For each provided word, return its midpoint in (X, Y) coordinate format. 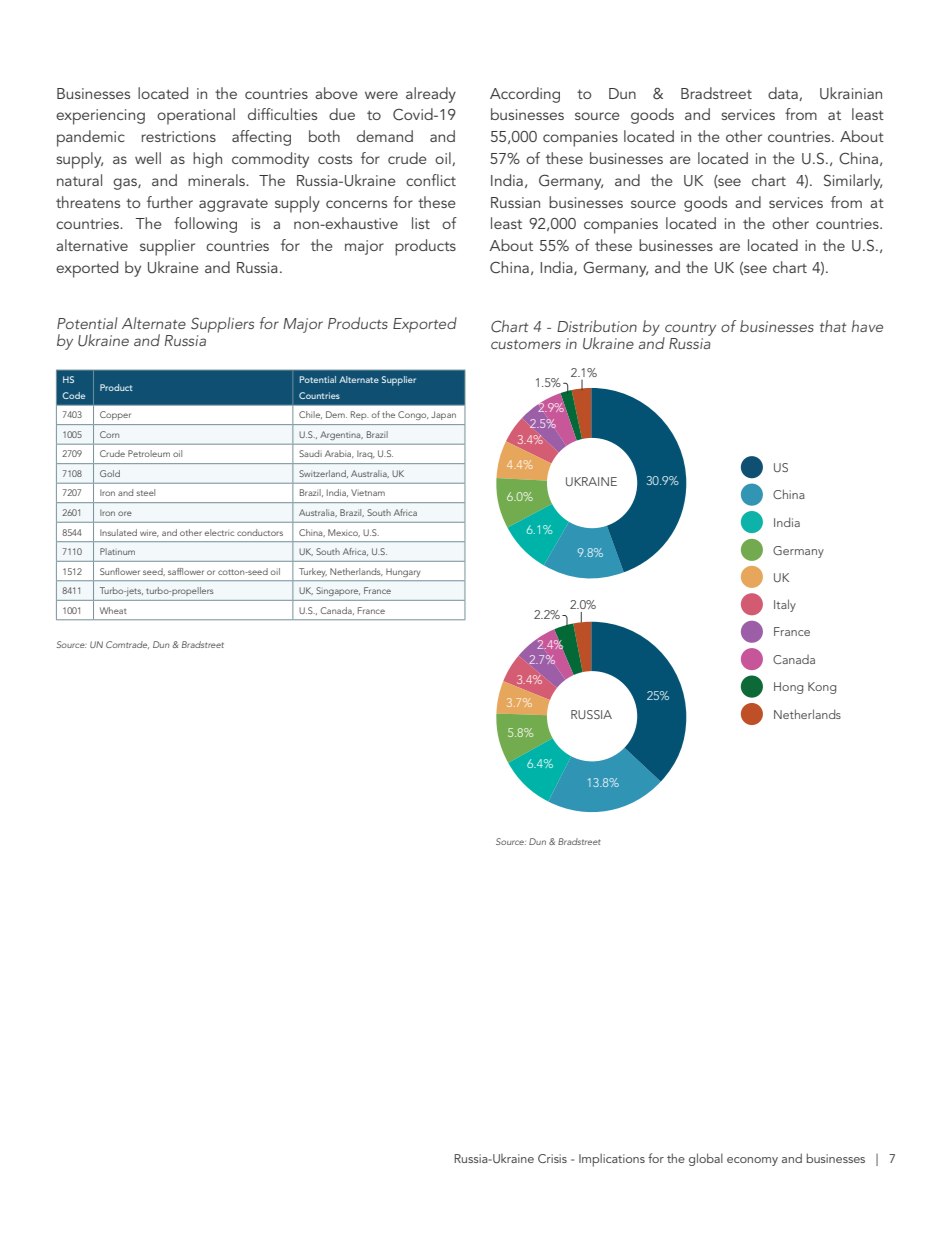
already (431, 95)
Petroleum (149, 453)
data (784, 94)
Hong (788, 688)
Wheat (113, 610)
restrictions (178, 136)
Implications (612, 1160)
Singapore (338, 591)
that (833, 326)
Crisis (552, 1158)
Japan (443, 415)
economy (752, 1161)
